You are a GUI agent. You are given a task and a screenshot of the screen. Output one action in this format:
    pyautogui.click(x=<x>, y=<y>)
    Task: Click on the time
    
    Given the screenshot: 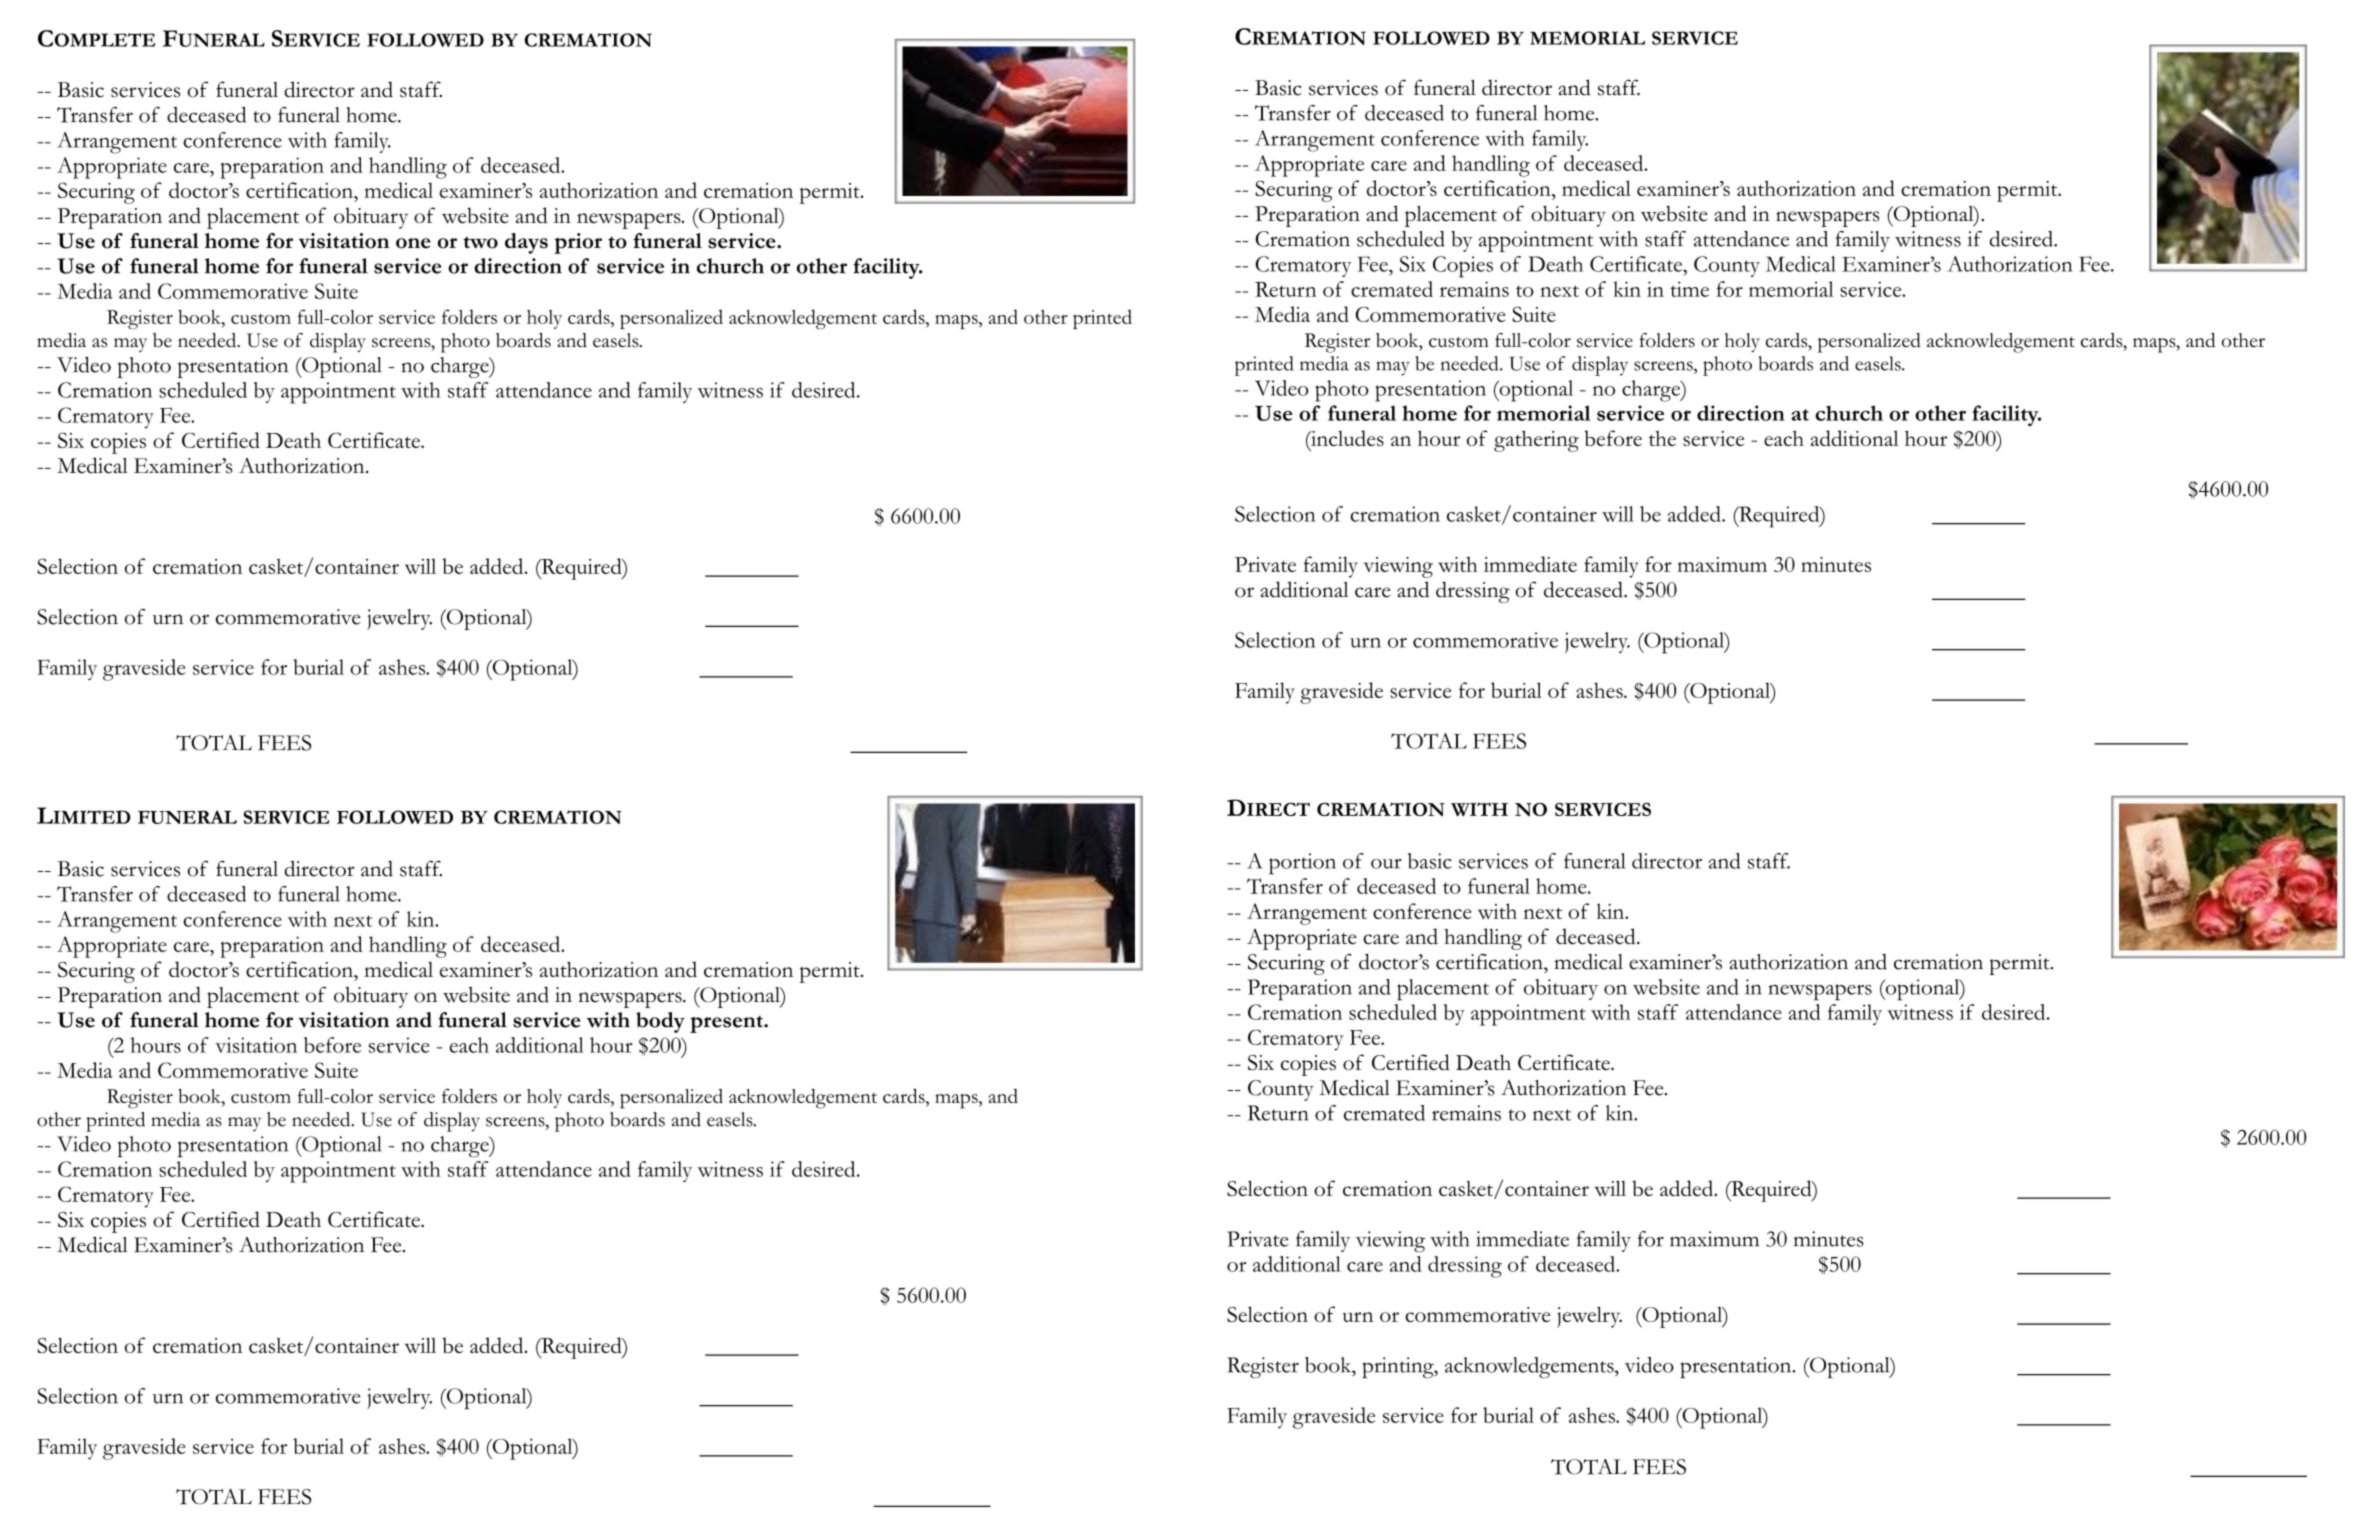 What is the action you would take?
    pyautogui.click(x=1689, y=289)
